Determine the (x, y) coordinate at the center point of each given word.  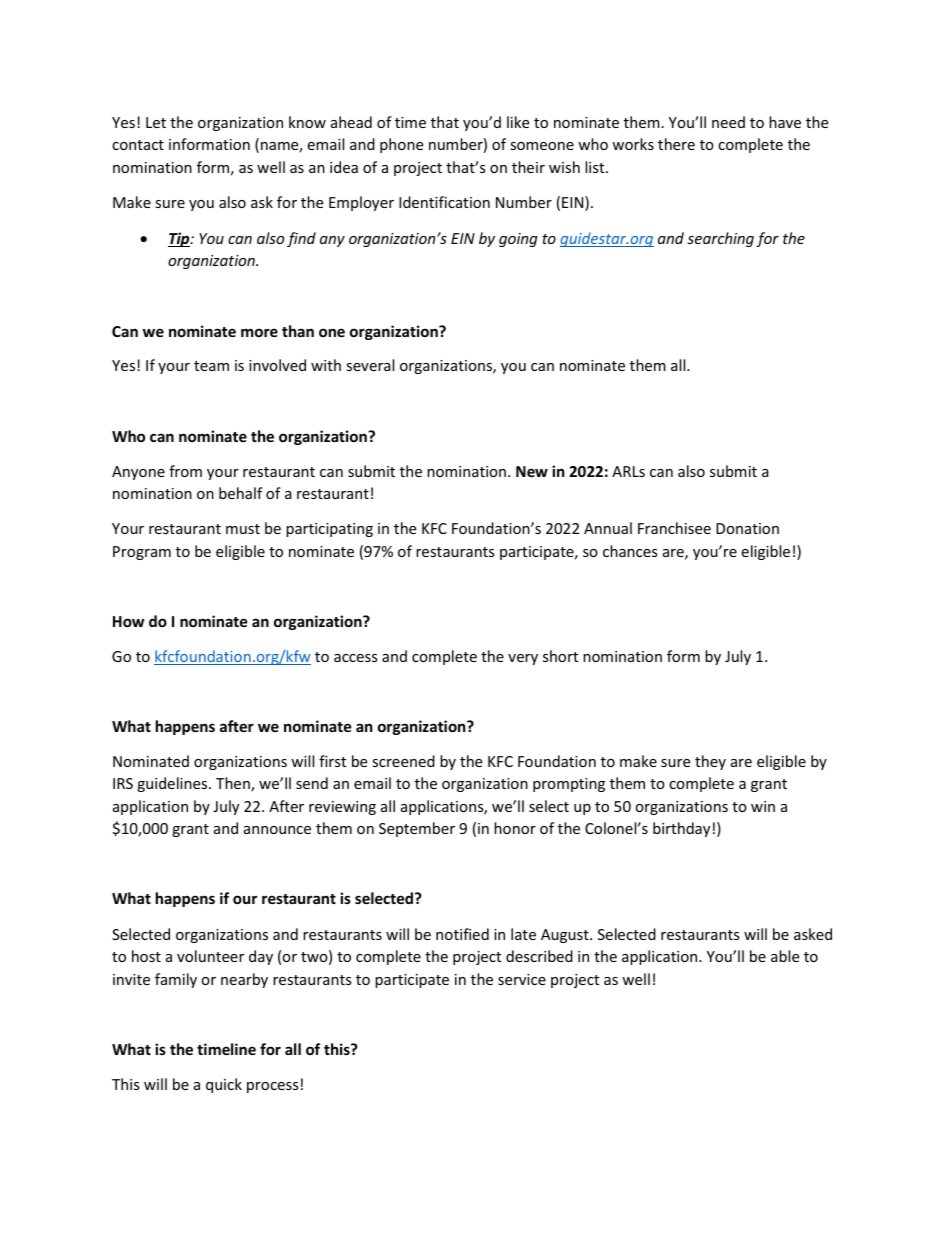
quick (224, 1085)
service (522, 979)
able (785, 956)
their (528, 167)
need (728, 122)
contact (138, 145)
